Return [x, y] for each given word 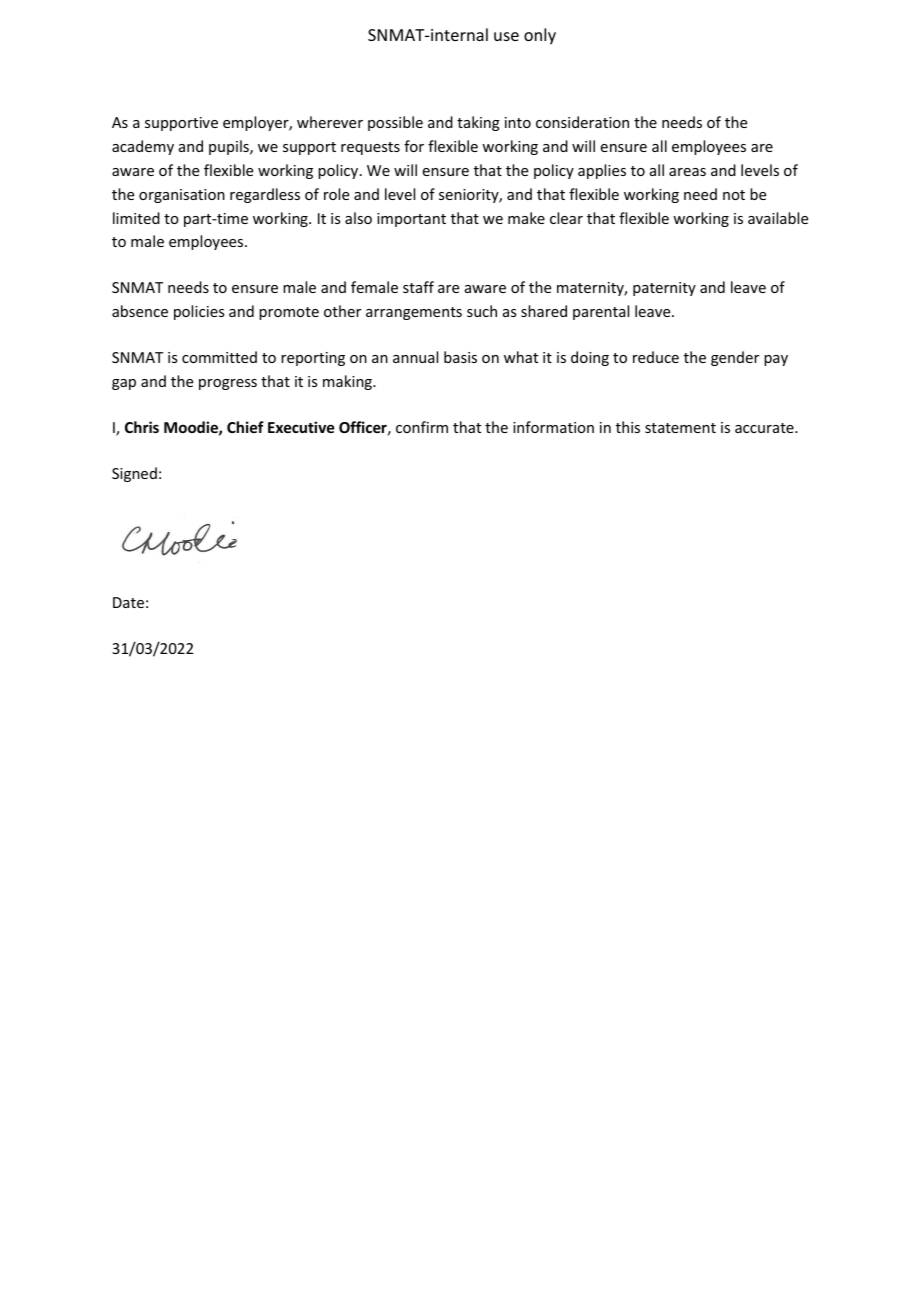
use [506, 36]
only [540, 36]
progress [228, 384]
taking [478, 123]
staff [418, 287]
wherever [330, 122]
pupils [230, 147]
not [734, 195]
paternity [664, 289]
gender [735, 358]
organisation [182, 196]
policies [199, 312]
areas [687, 172]
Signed [134, 474]
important [411, 220]
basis [460, 357]
